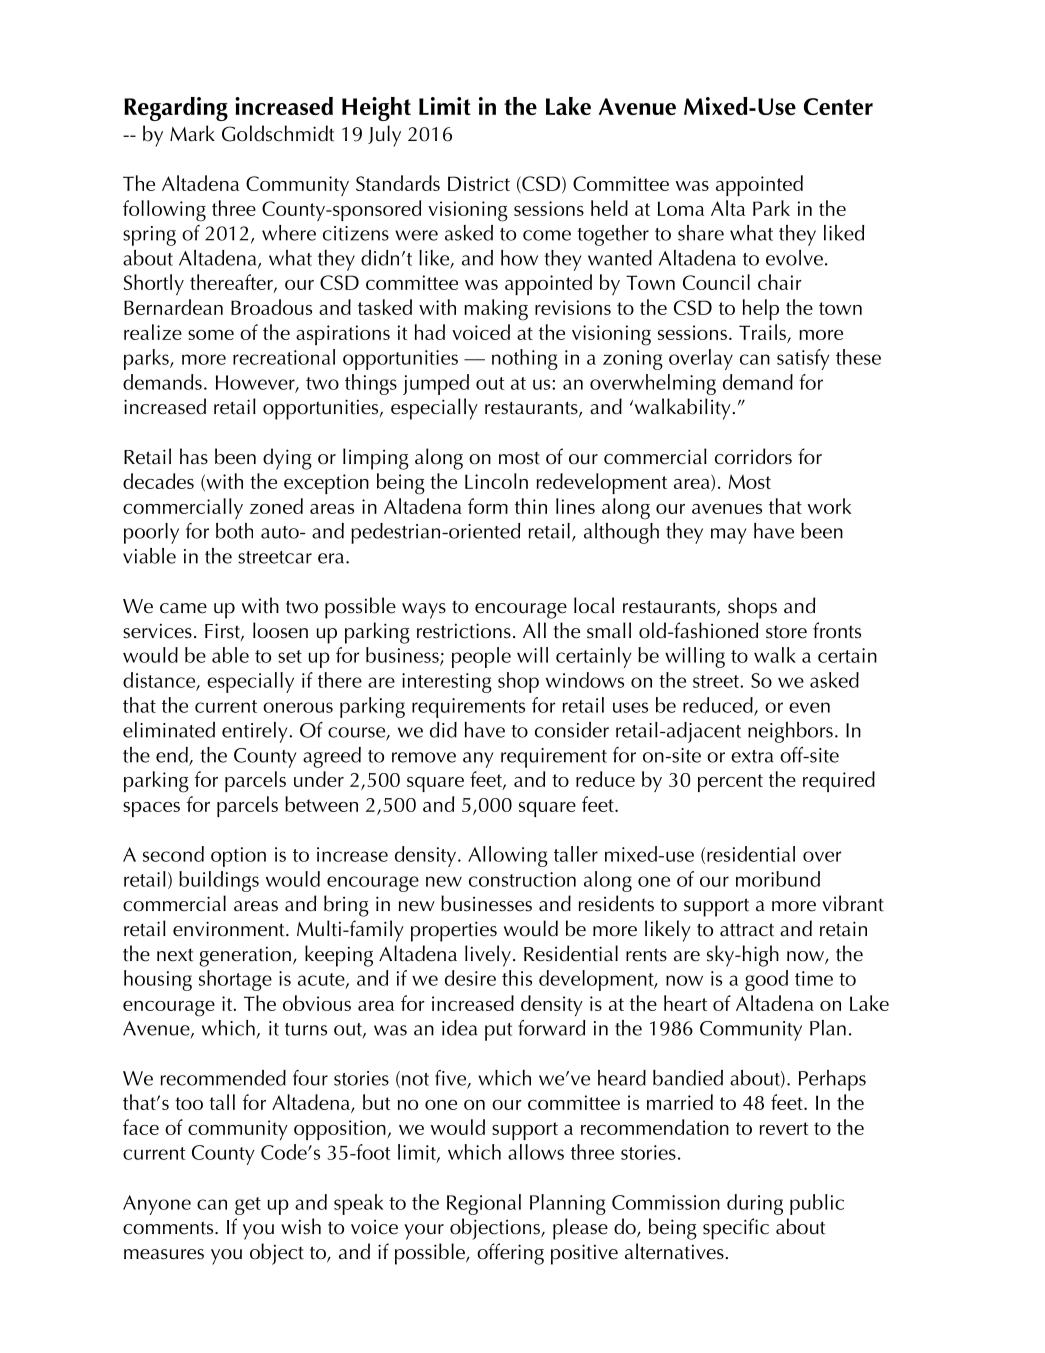 Image resolution: width=1045 pixels, height=1353 pixels. What do you see at coordinates (730, 783) in the document?
I see `percent` at bounding box center [730, 783].
